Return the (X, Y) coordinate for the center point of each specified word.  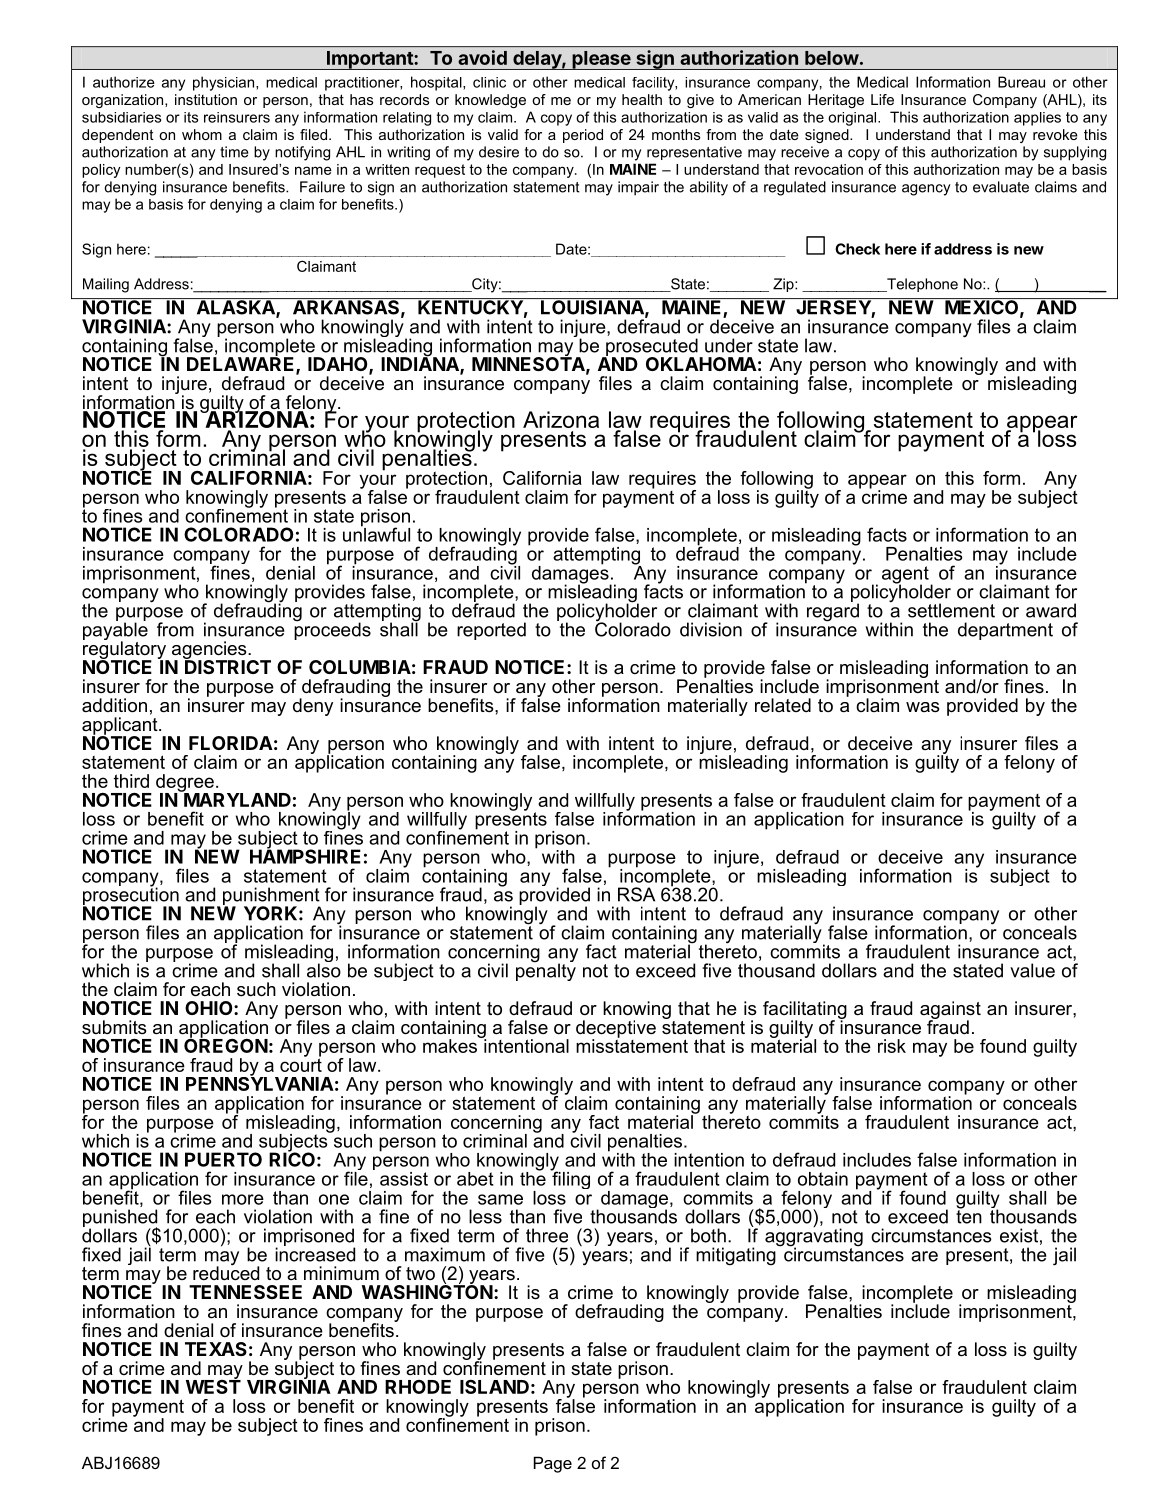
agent (906, 576)
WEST (213, 1385)
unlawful (376, 533)
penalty (546, 971)
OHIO (210, 1008)
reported (491, 631)
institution (206, 99)
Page (553, 1464)
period (583, 136)
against (950, 1011)
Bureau (1021, 82)
